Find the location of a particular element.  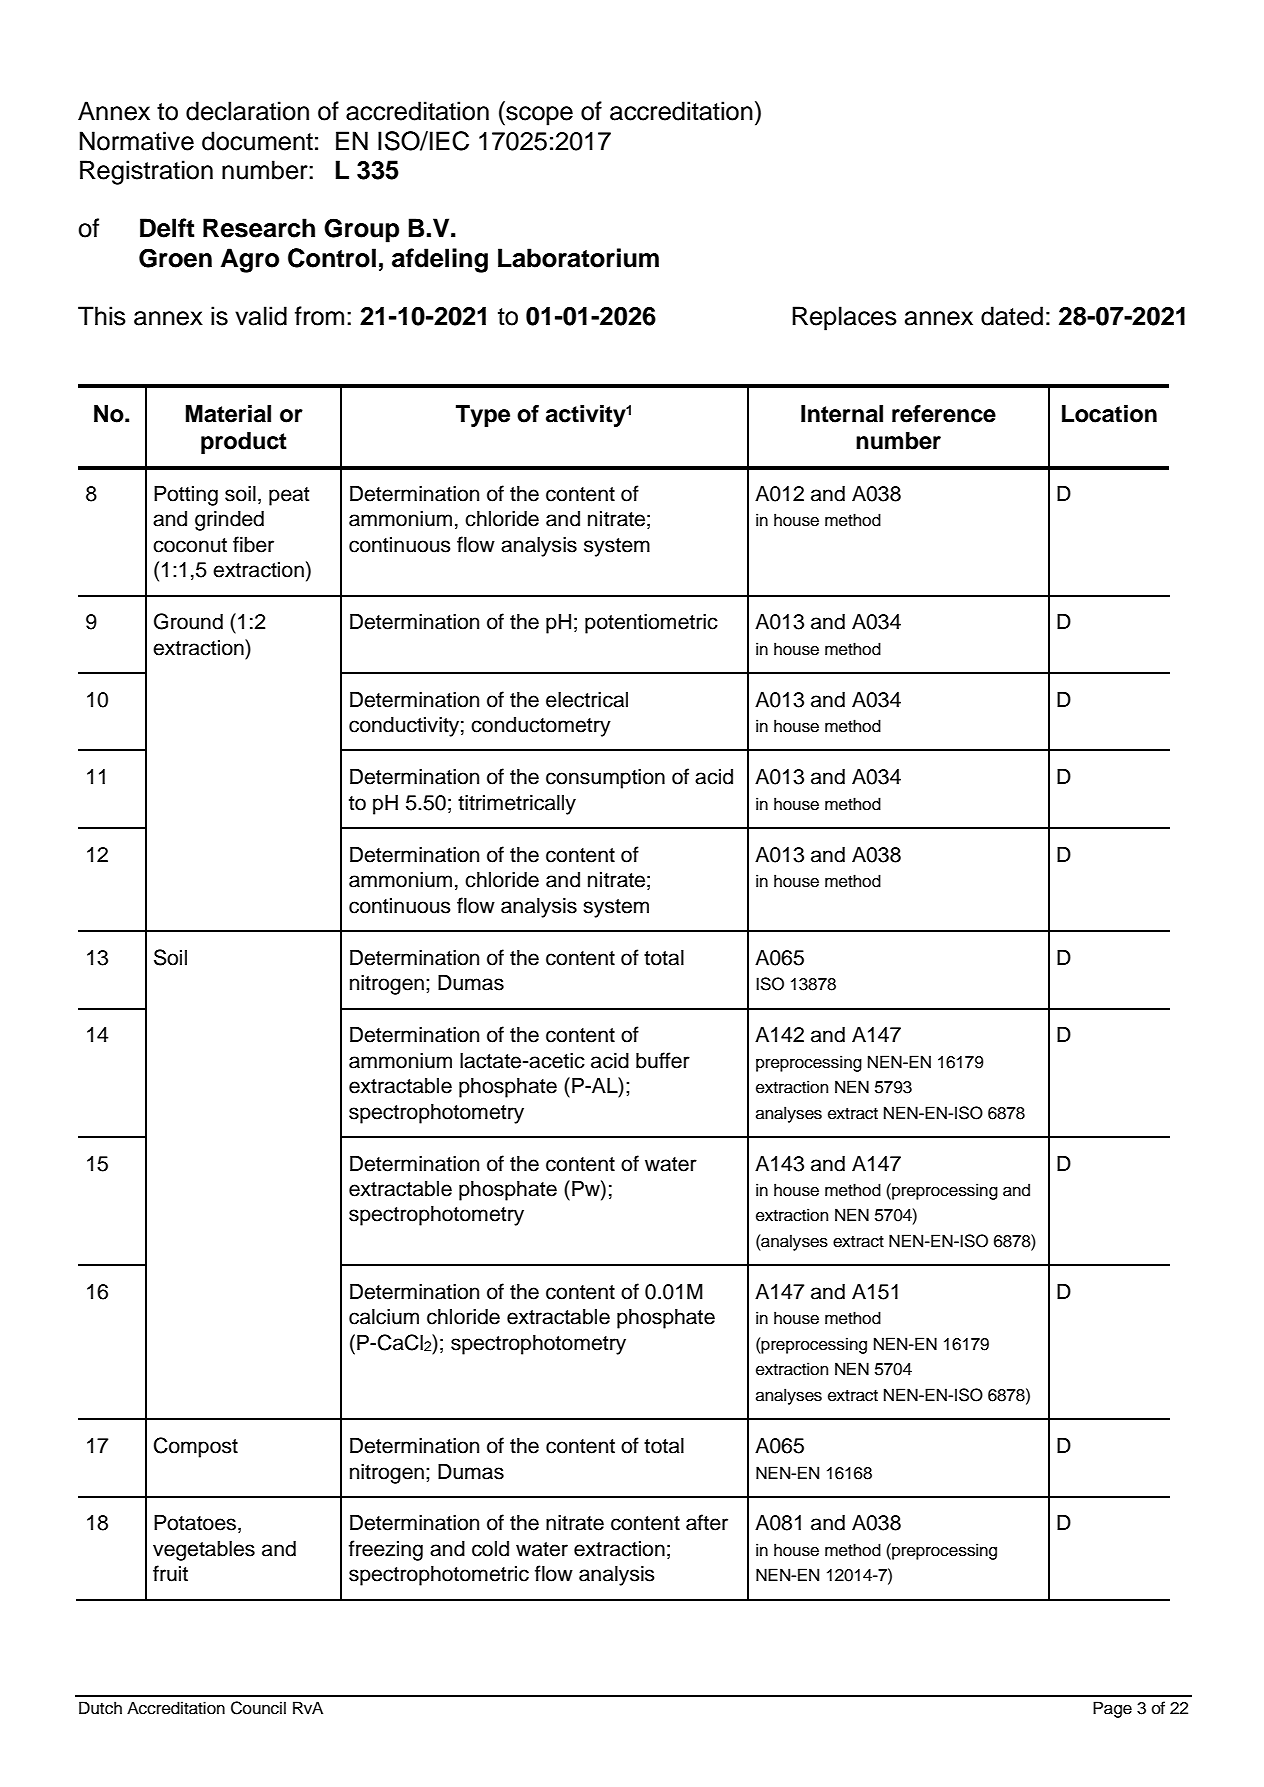

buffer is located at coordinates (663, 1060).
